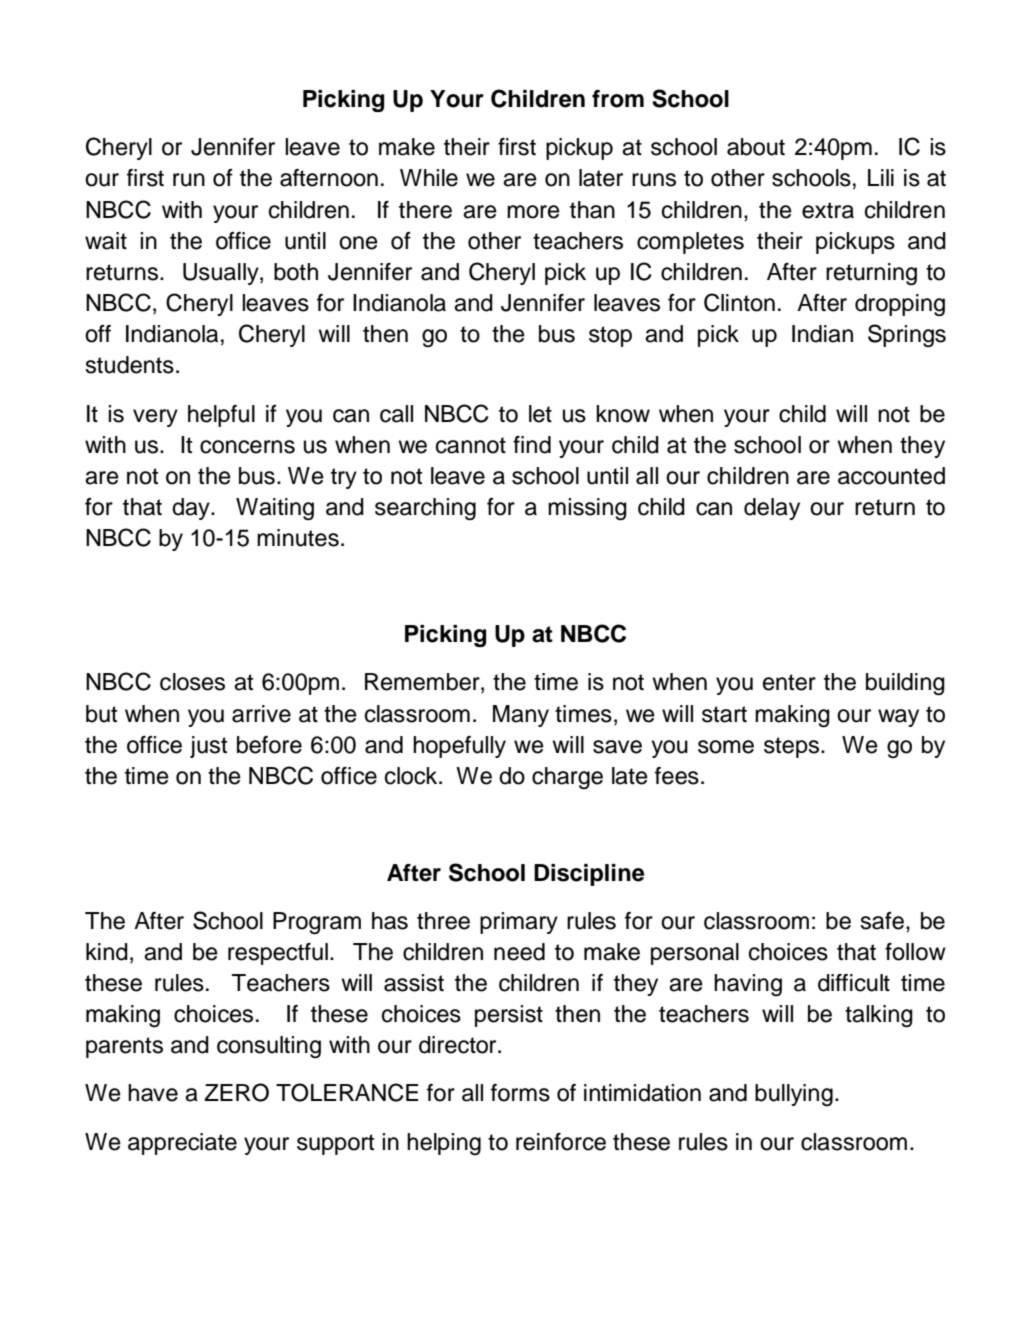  I want to click on about, so click(756, 147).
